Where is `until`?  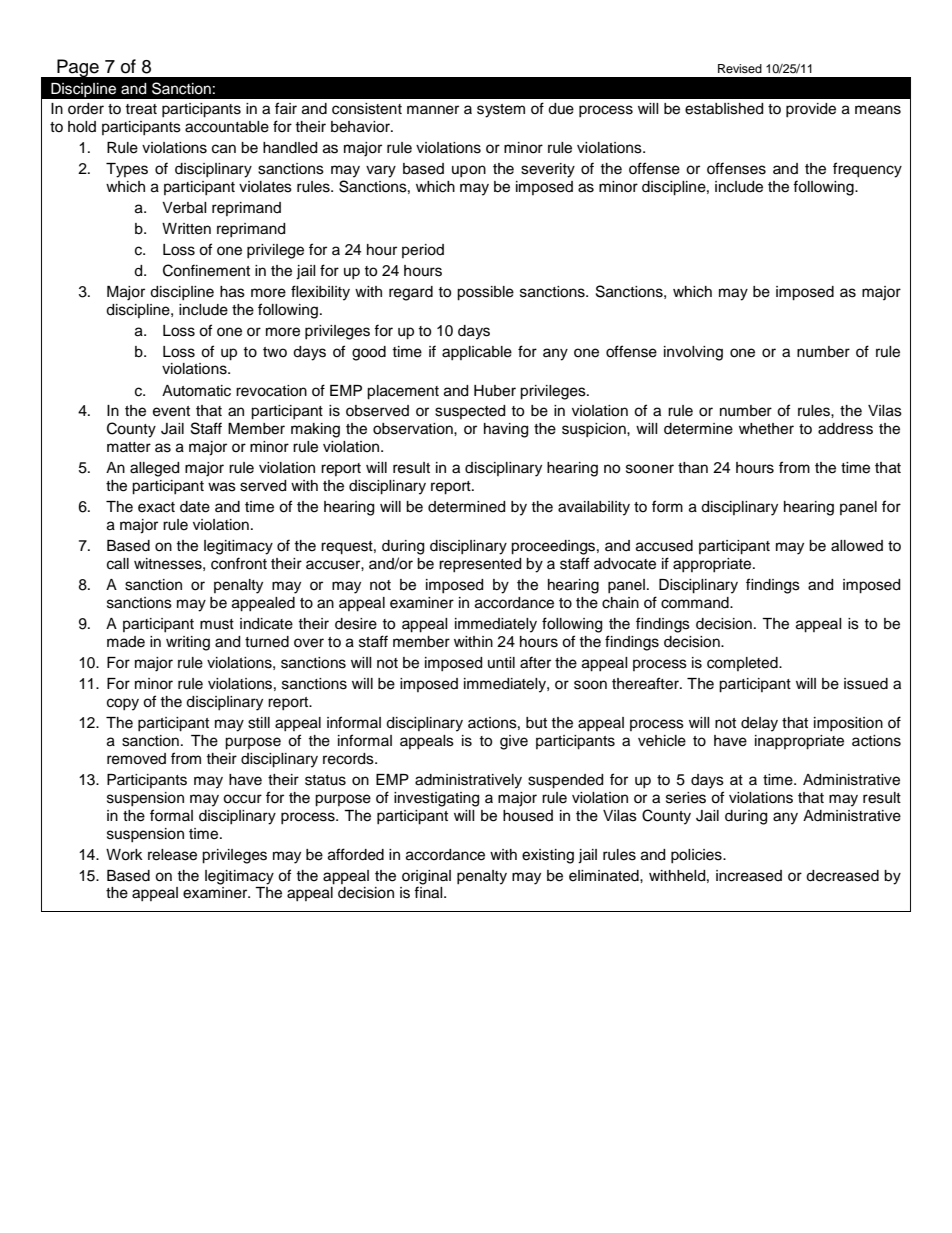 until is located at coordinates (501, 662).
